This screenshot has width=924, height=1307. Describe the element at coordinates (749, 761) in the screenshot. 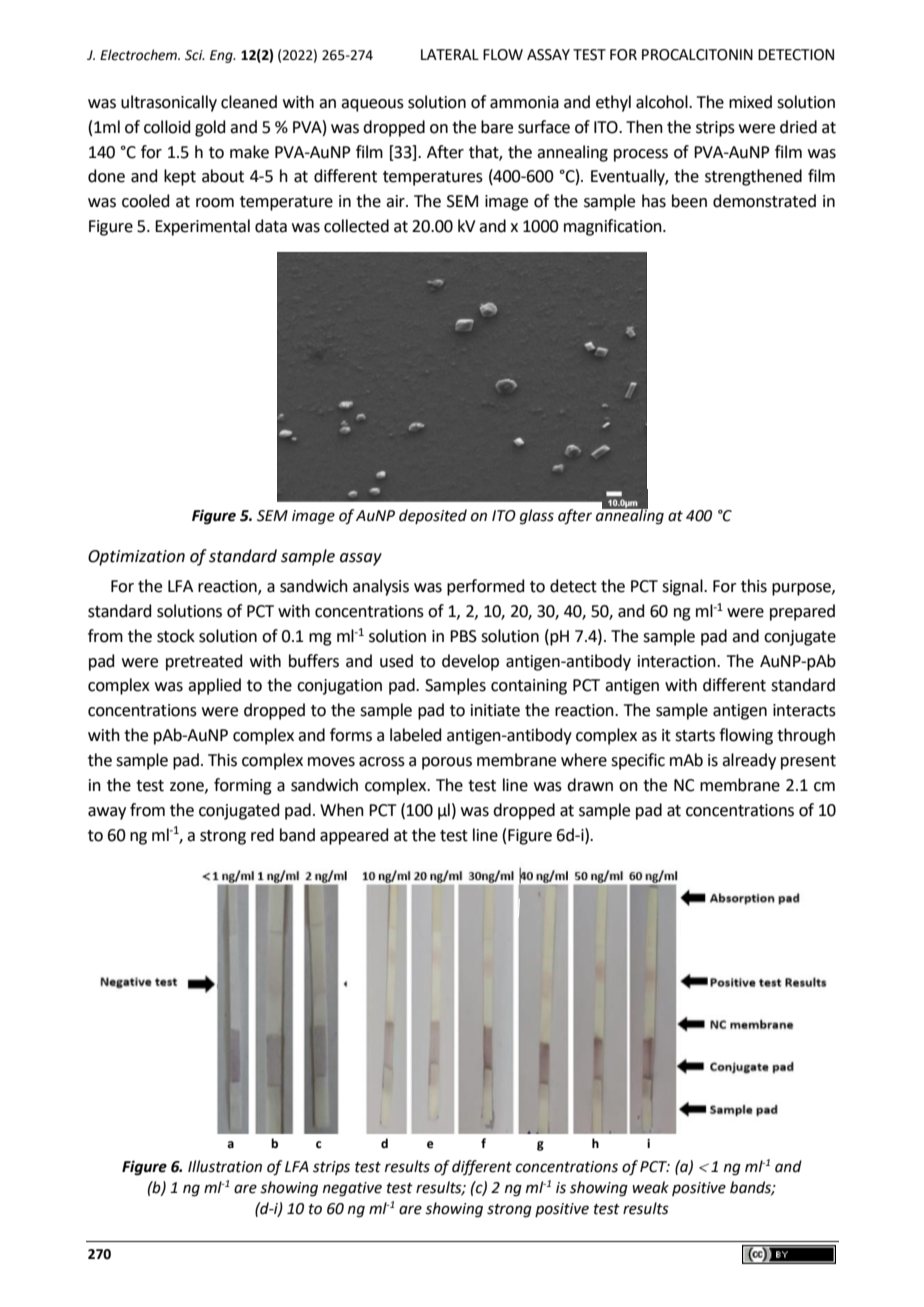

I see `already` at that location.
